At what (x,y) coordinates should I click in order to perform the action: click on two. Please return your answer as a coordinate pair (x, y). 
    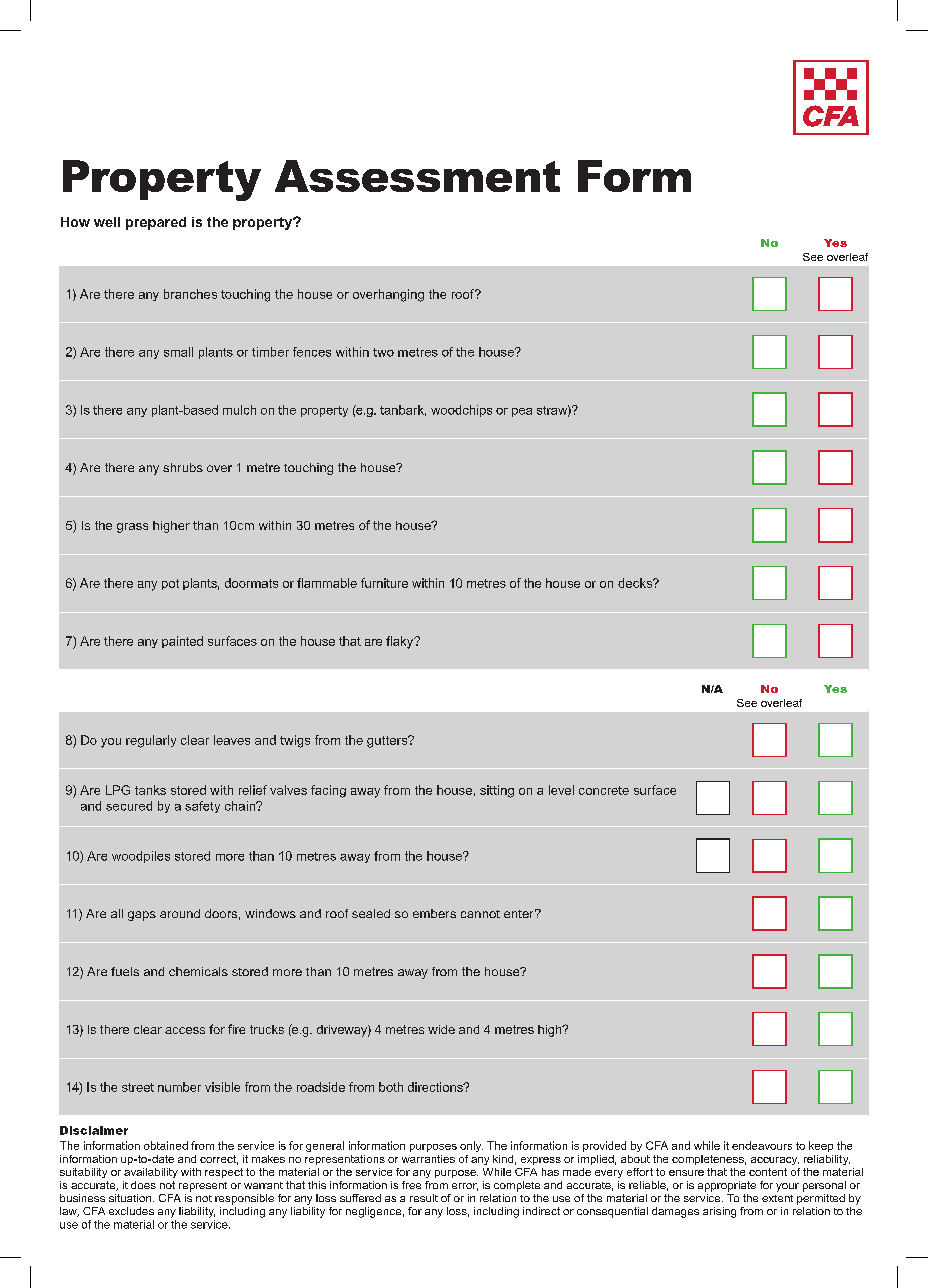
    Looking at the image, I should click on (383, 352).
